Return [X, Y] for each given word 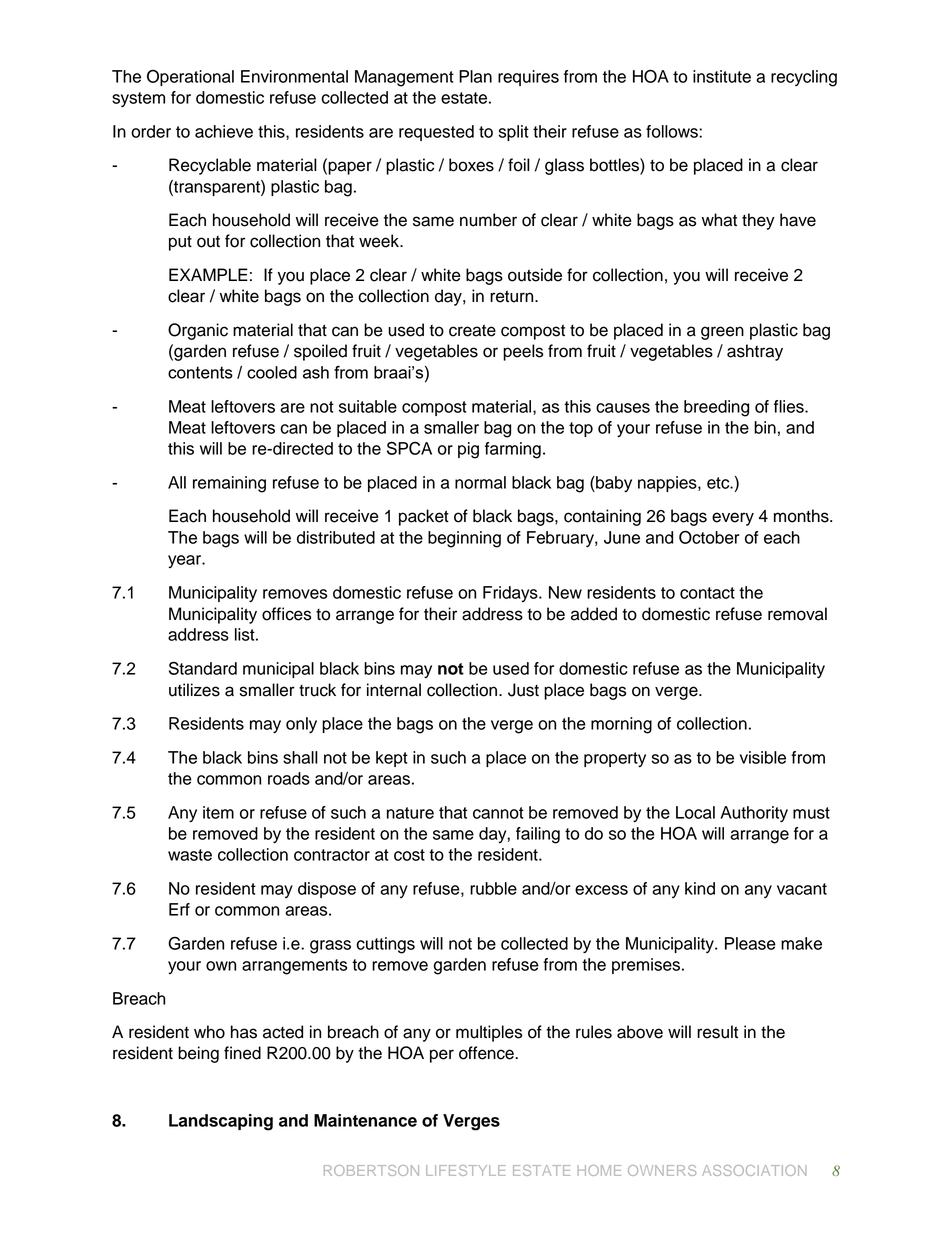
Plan [475, 76]
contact [707, 593]
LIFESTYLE [465, 1170]
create [472, 330]
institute [722, 76]
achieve [224, 131]
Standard [203, 668]
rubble [493, 888]
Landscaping [221, 1122]
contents [200, 372]
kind [700, 888]
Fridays [511, 594]
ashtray [755, 352]
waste [190, 855]
